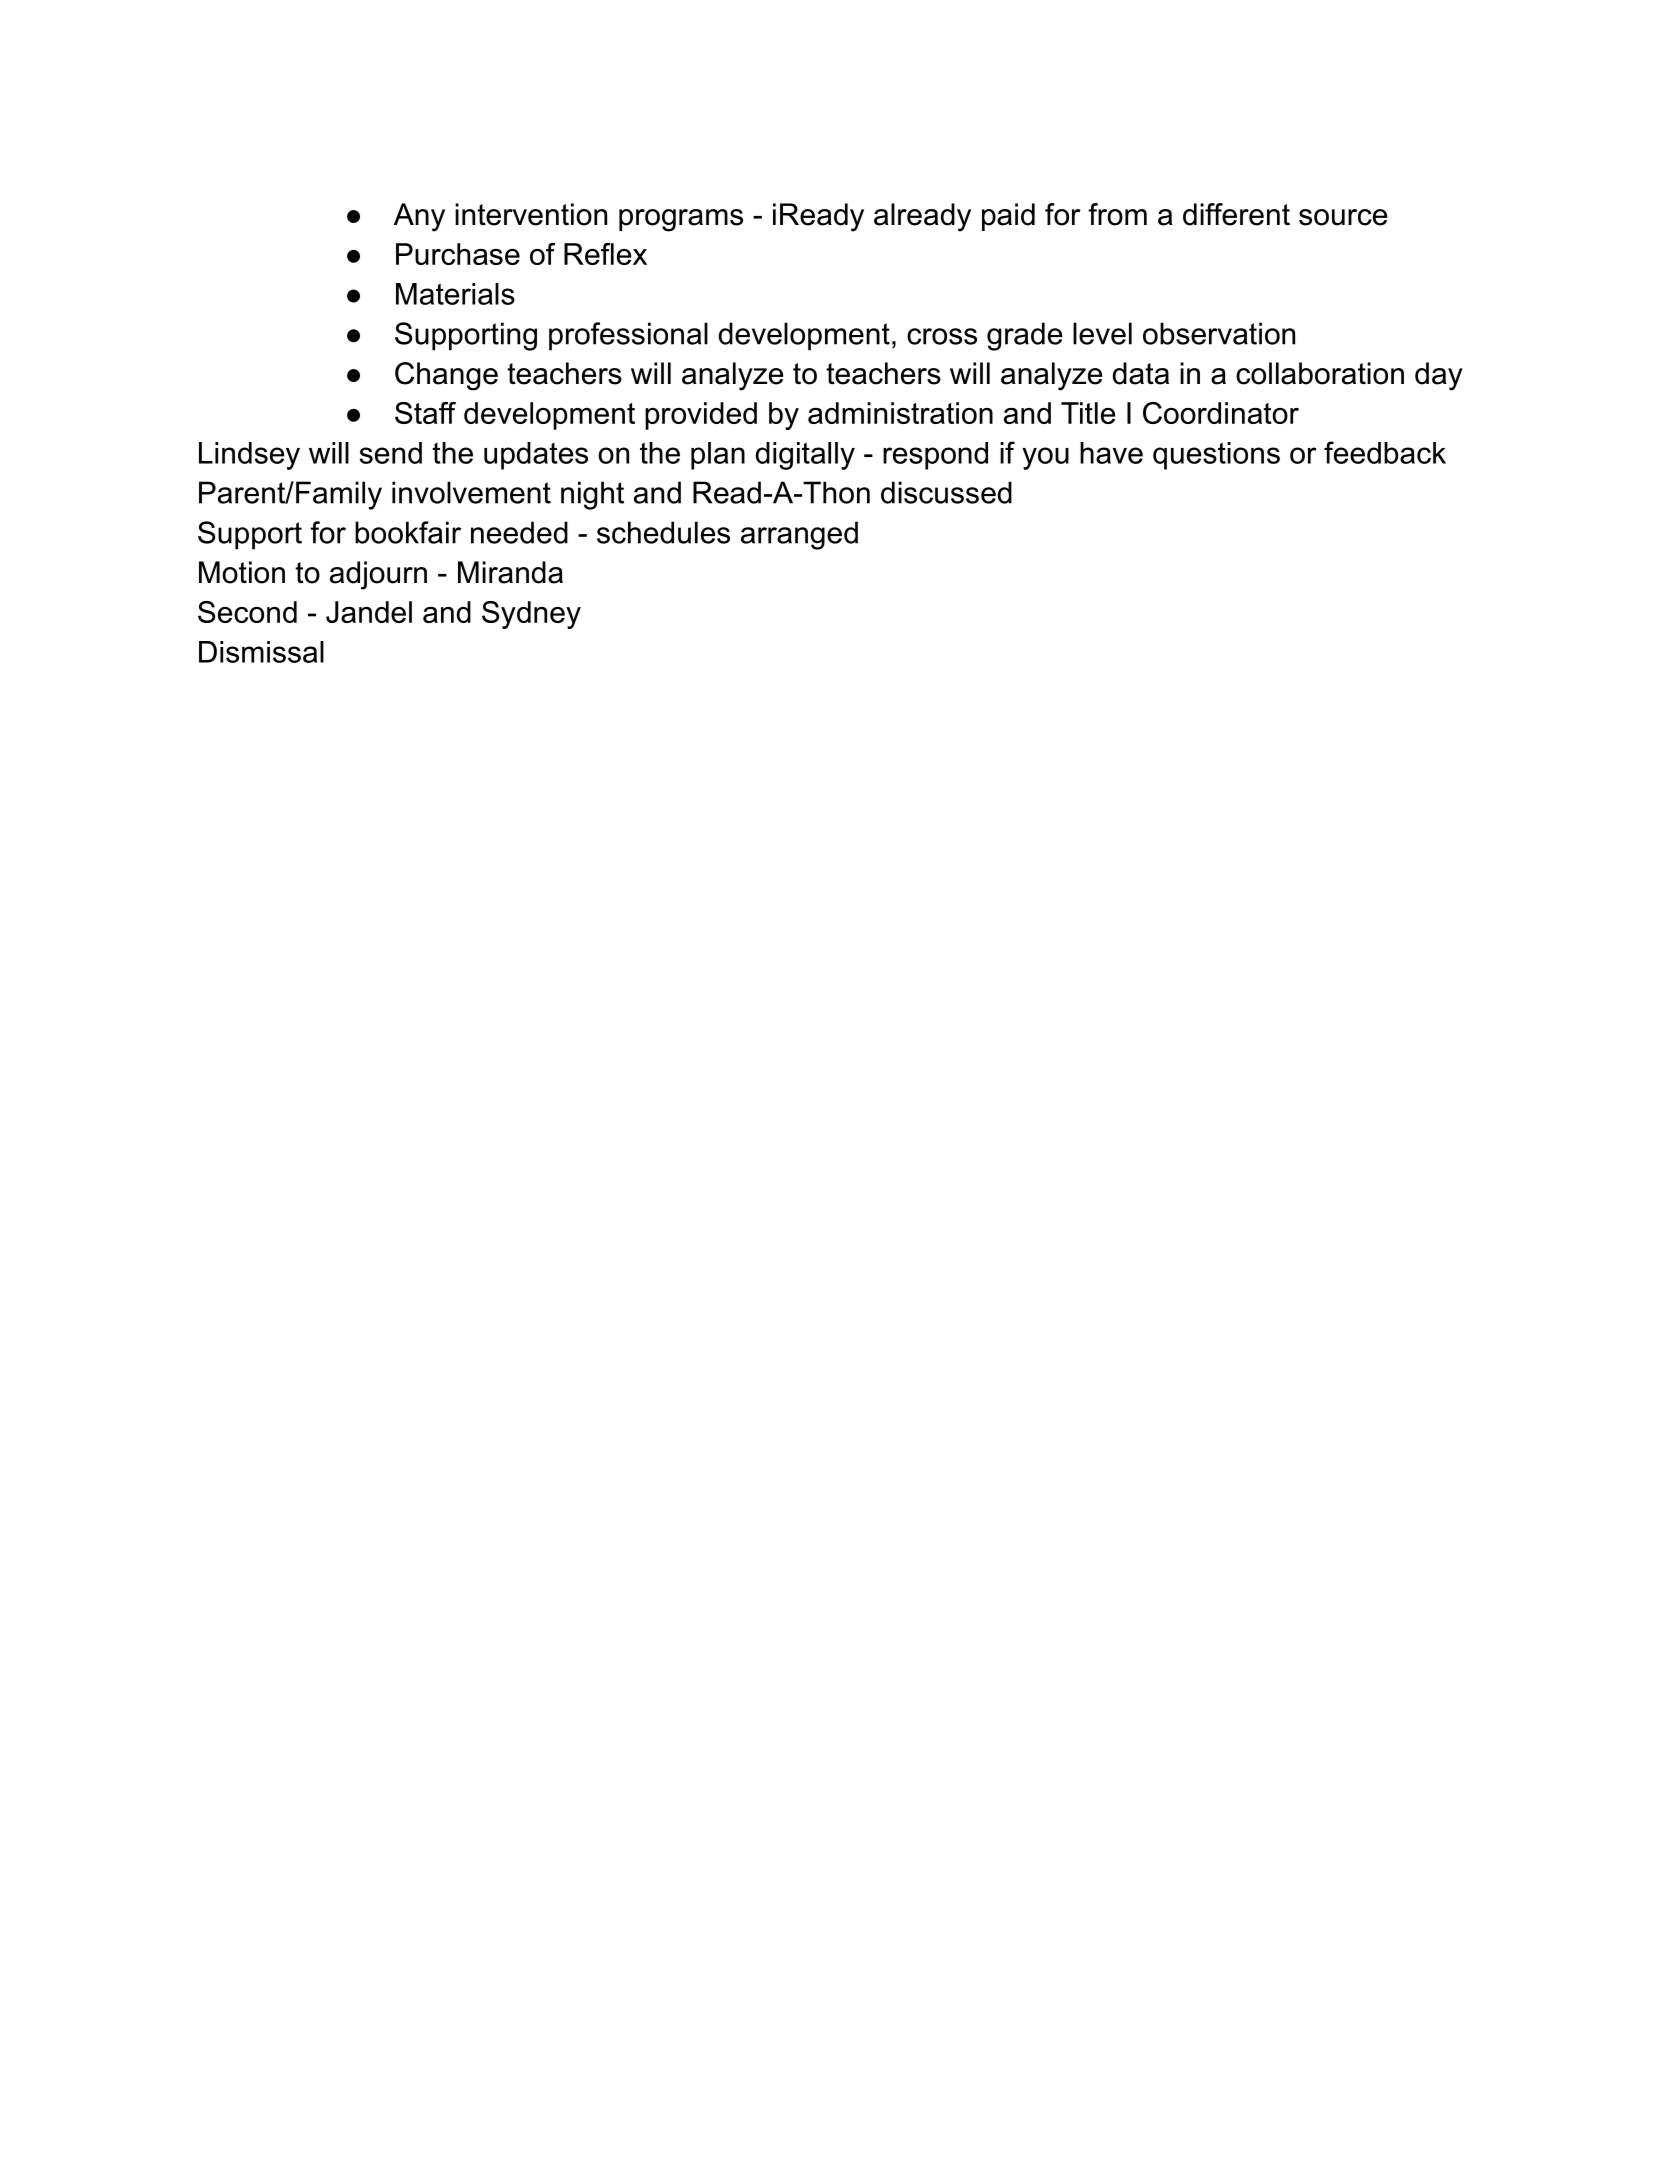 The width and height of the screenshot is (1673, 2165). Describe the element at coordinates (261, 652) in the screenshot. I see `Dismissal` at that location.
